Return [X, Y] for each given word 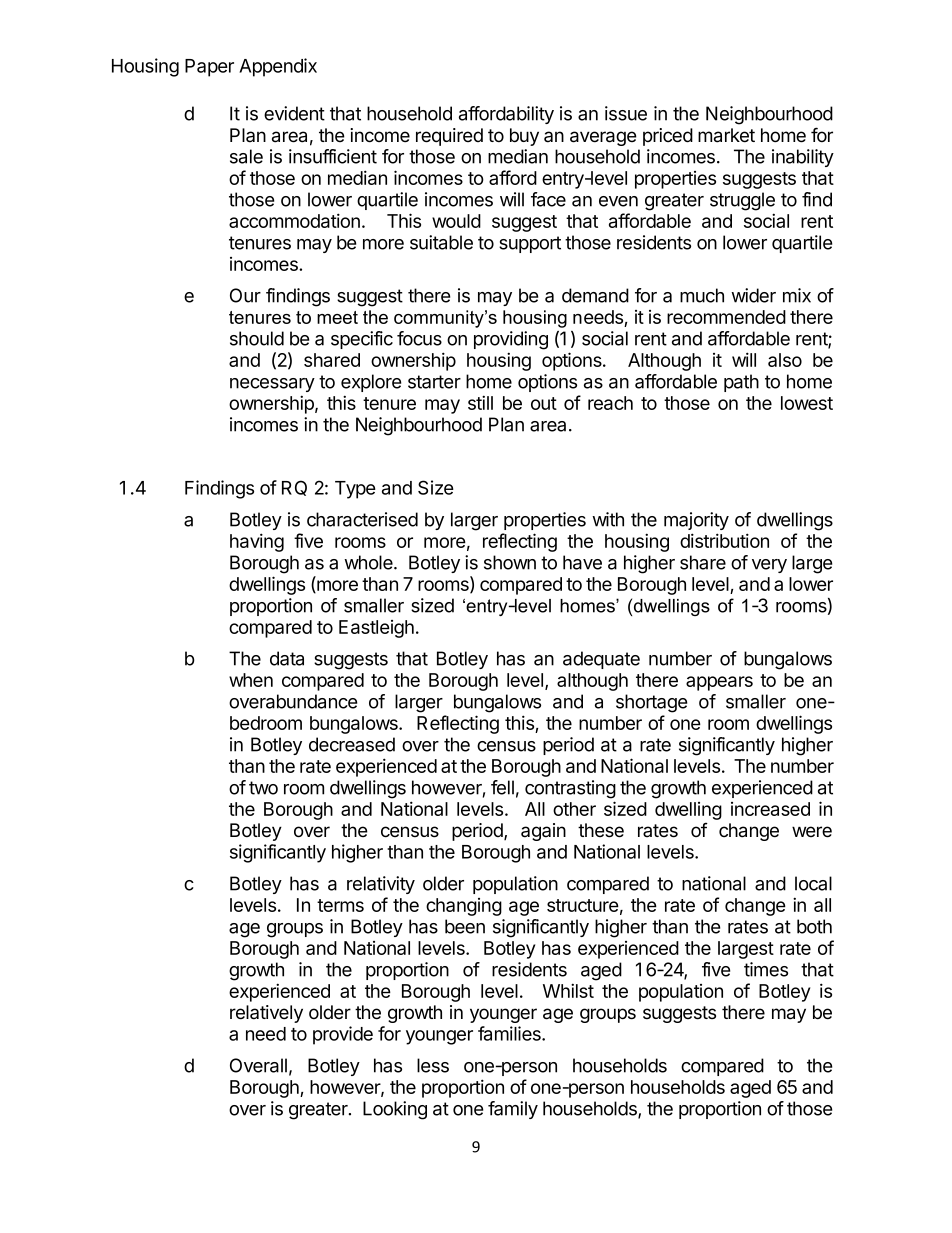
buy [524, 137]
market [726, 135]
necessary [272, 385]
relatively [266, 1014]
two [263, 788]
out [544, 403]
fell [502, 787]
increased [770, 809]
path [741, 383]
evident [294, 113]
